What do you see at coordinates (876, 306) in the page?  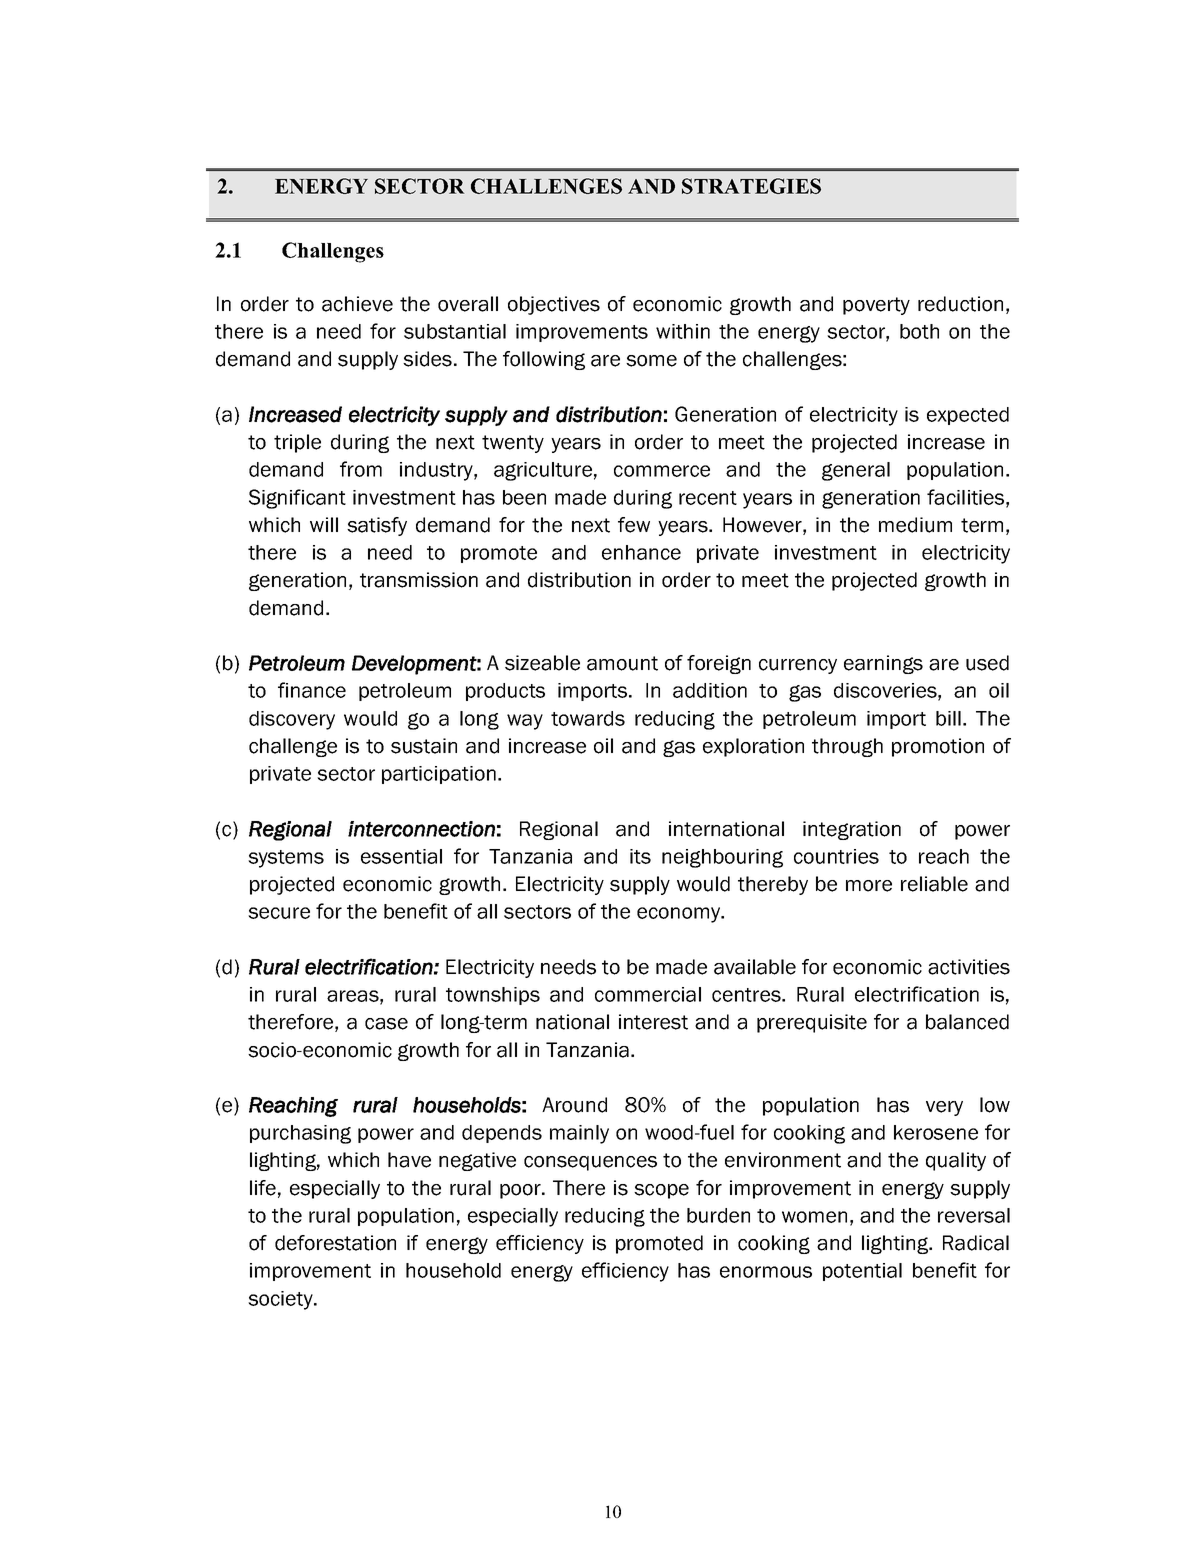 I see `poverty` at bounding box center [876, 306].
